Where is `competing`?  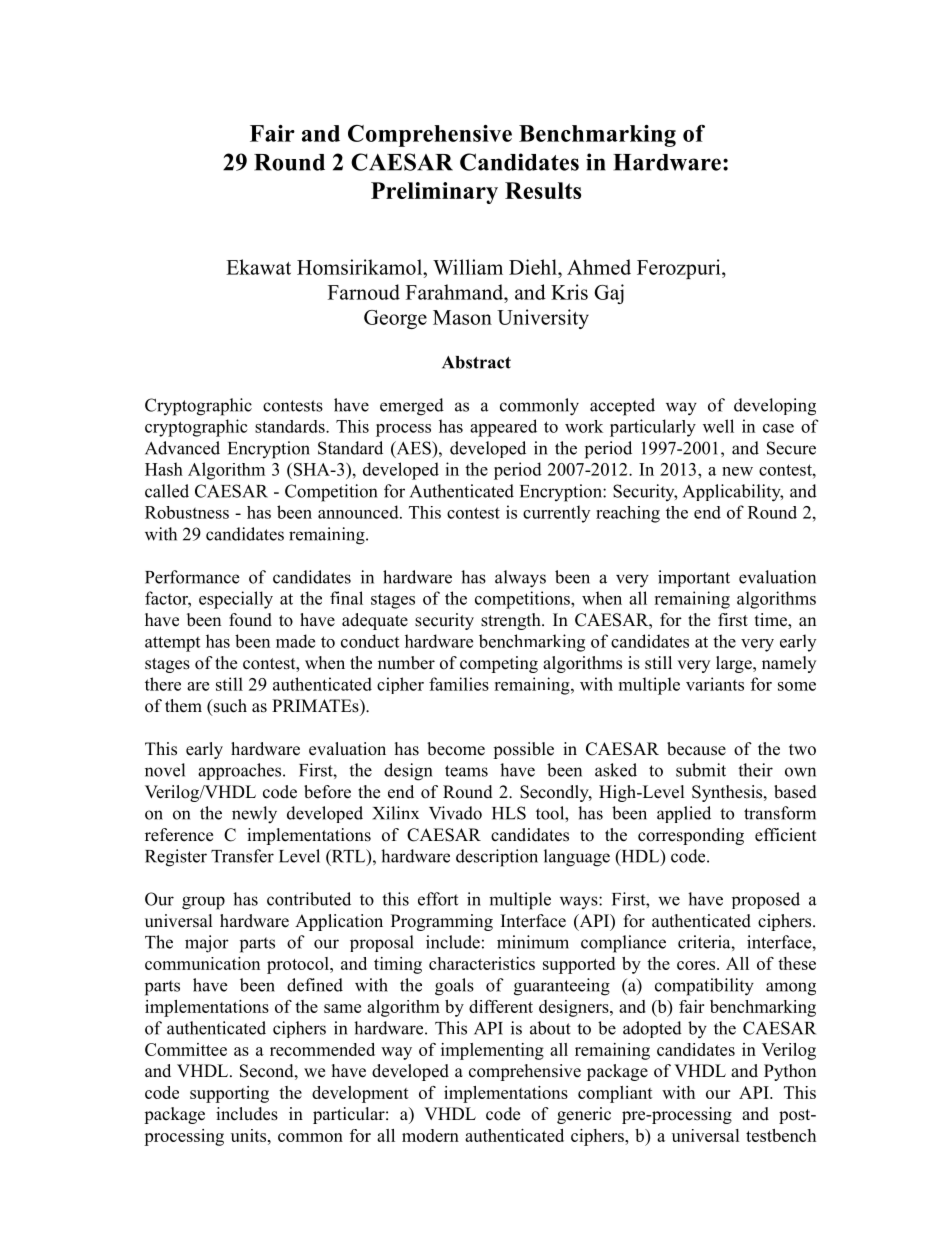
competing is located at coordinates (499, 664).
